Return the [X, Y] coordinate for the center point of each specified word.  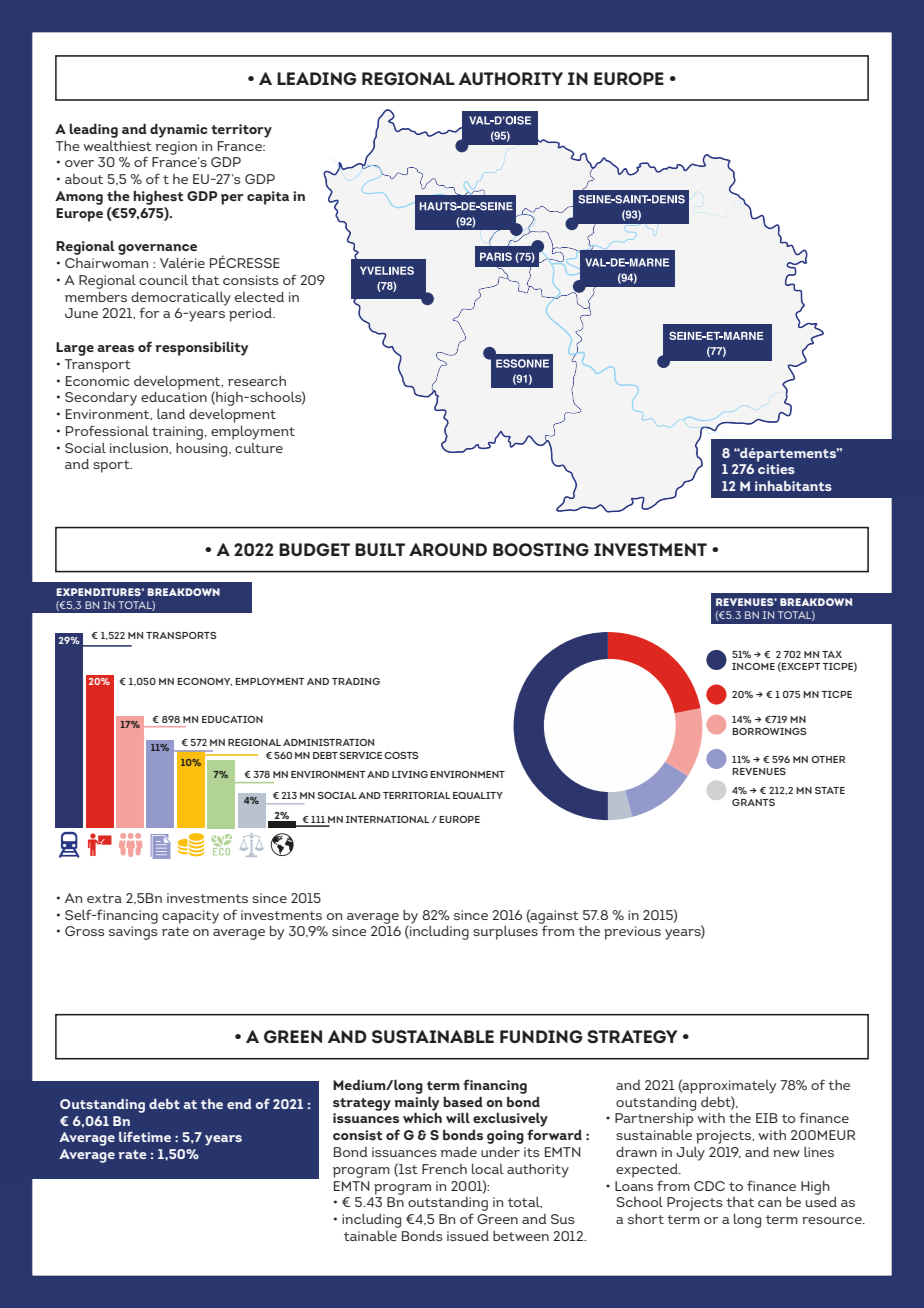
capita [268, 198]
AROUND [448, 549]
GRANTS [753, 802]
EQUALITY [478, 795]
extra [104, 898]
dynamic [179, 130]
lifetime [145, 1136]
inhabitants [793, 486]
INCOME [753, 666]
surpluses [505, 933]
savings [133, 933]
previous [632, 933]
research [257, 381]
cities [776, 469]
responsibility [201, 348]
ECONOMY [204, 682]
